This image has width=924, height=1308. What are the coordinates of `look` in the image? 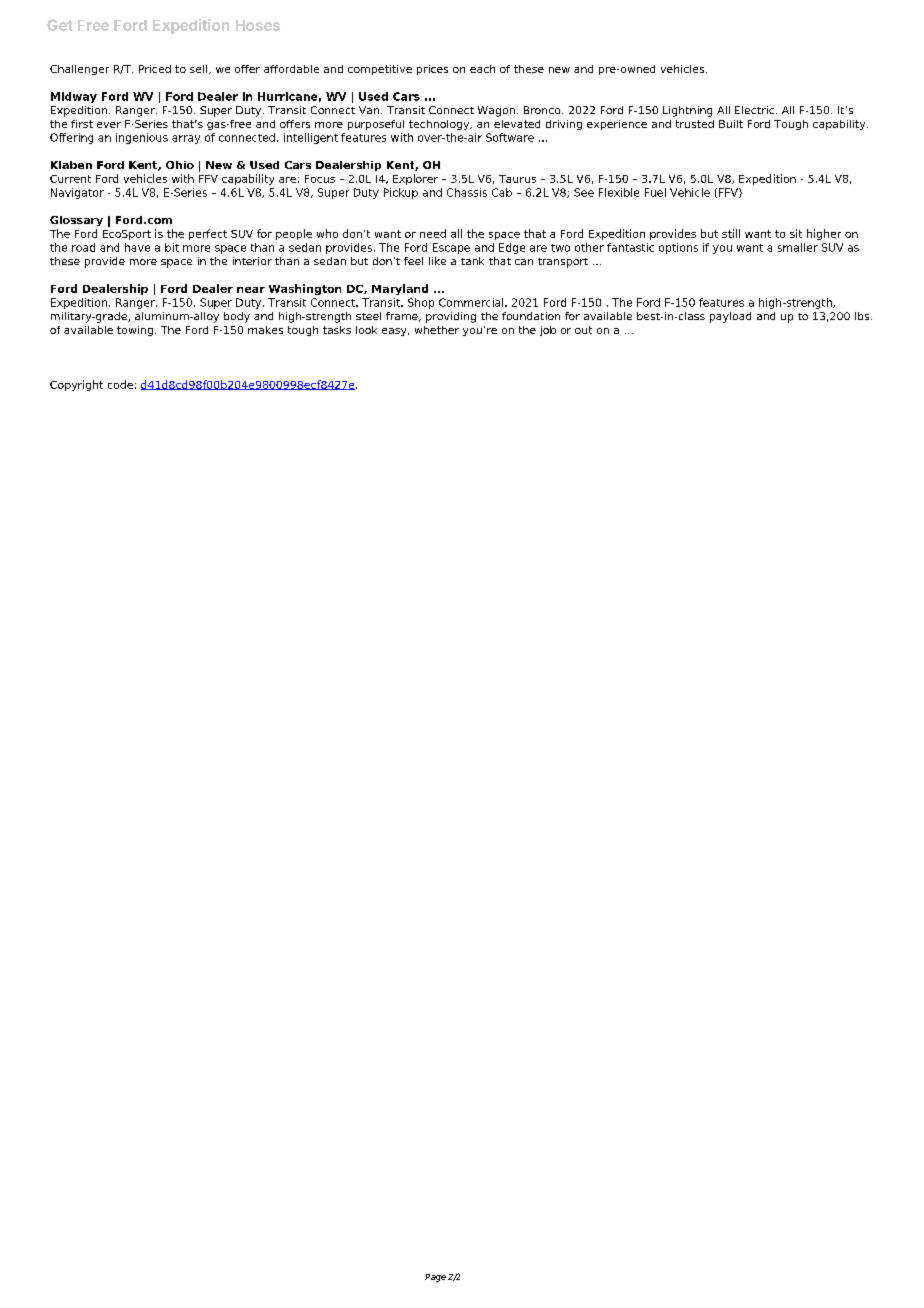 It's located at (366, 330).
